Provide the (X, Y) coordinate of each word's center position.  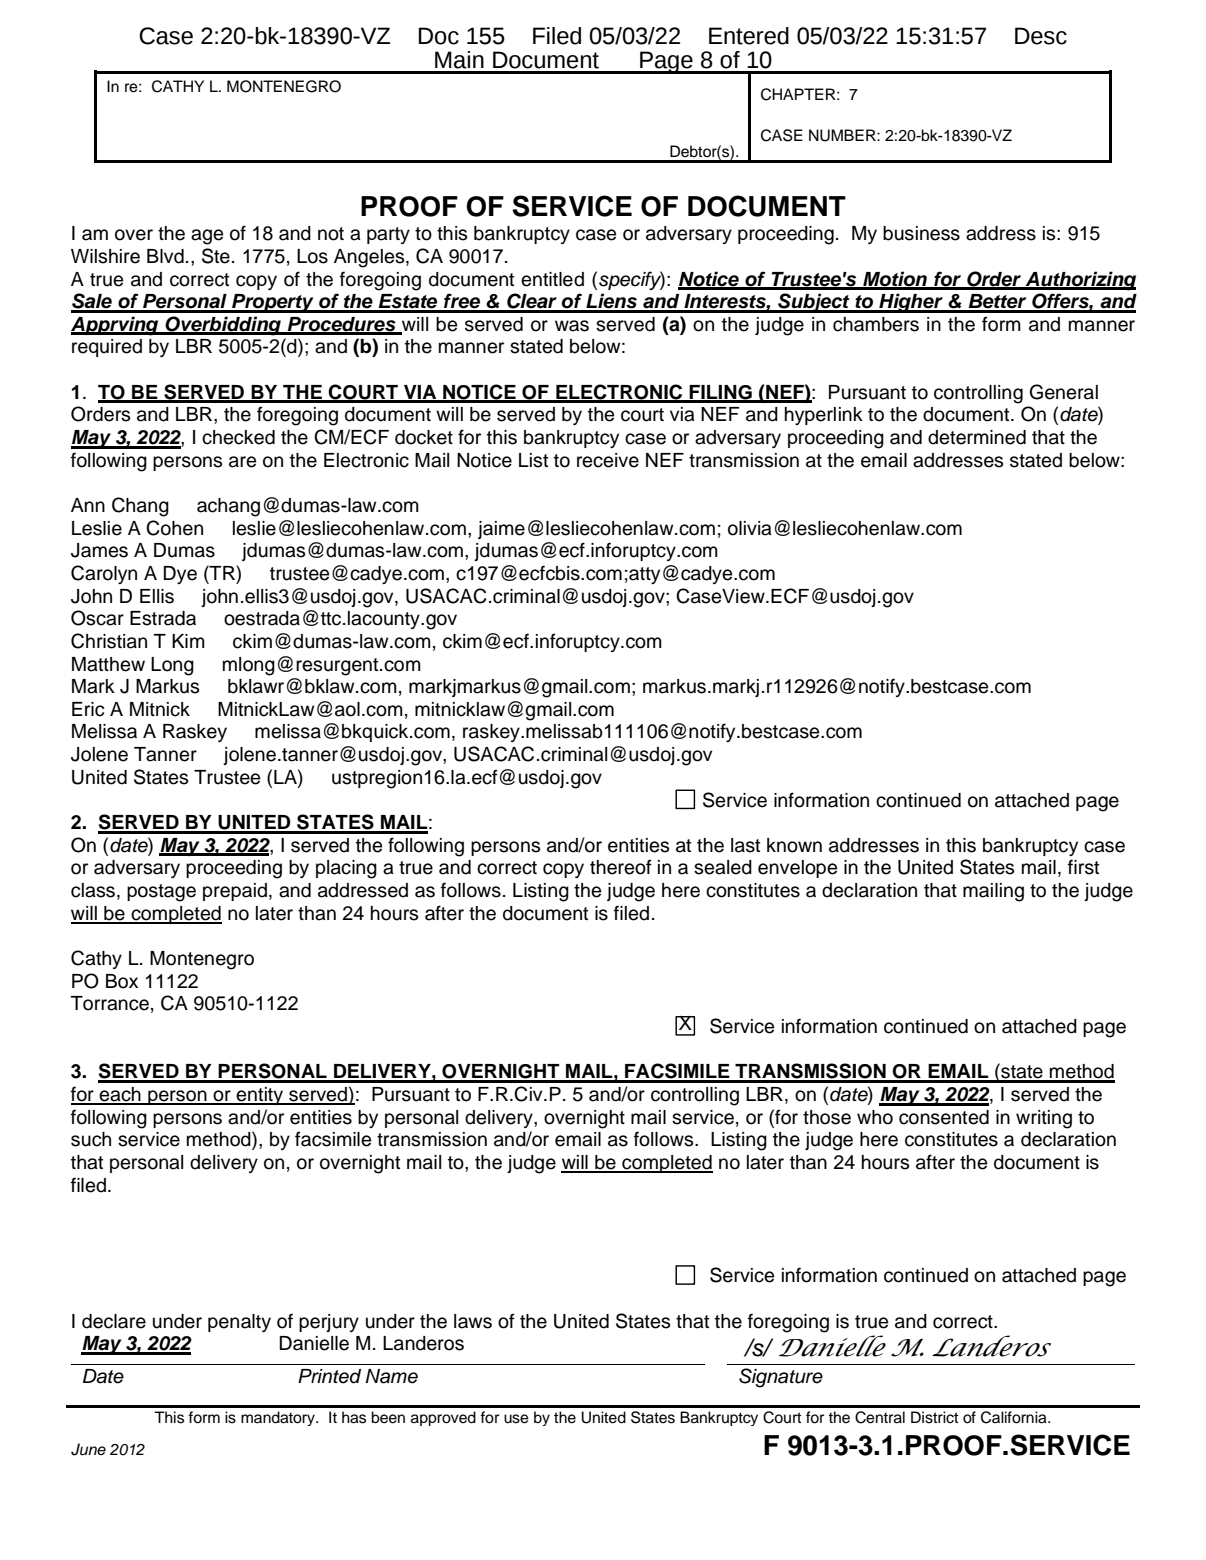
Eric (88, 709)
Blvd (165, 256)
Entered (749, 36)
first (1083, 867)
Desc (1041, 36)
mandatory (279, 1418)
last (745, 845)
